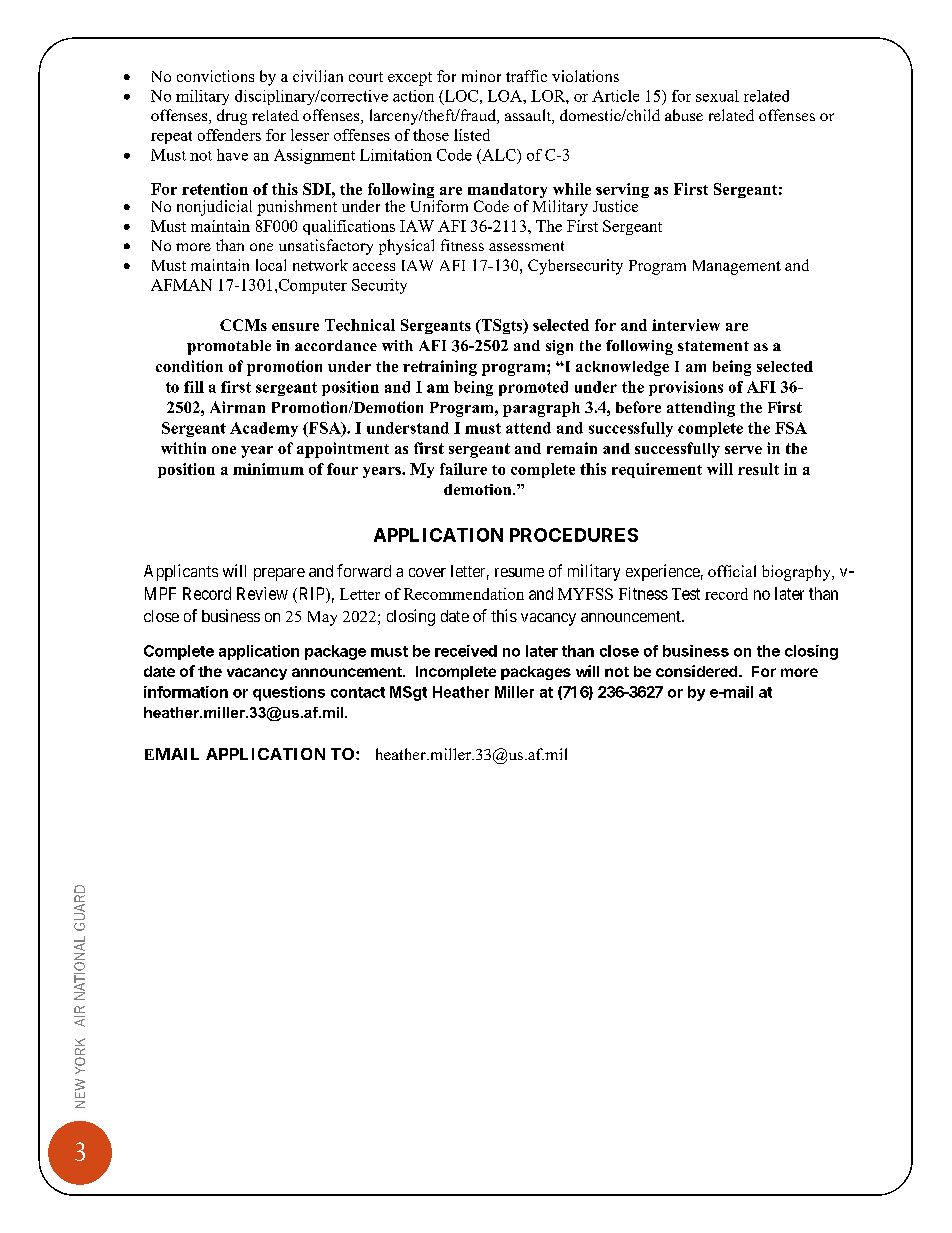 The height and width of the page is (1233, 952). Describe the element at coordinates (481, 76) in the page. I see `minor` at that location.
